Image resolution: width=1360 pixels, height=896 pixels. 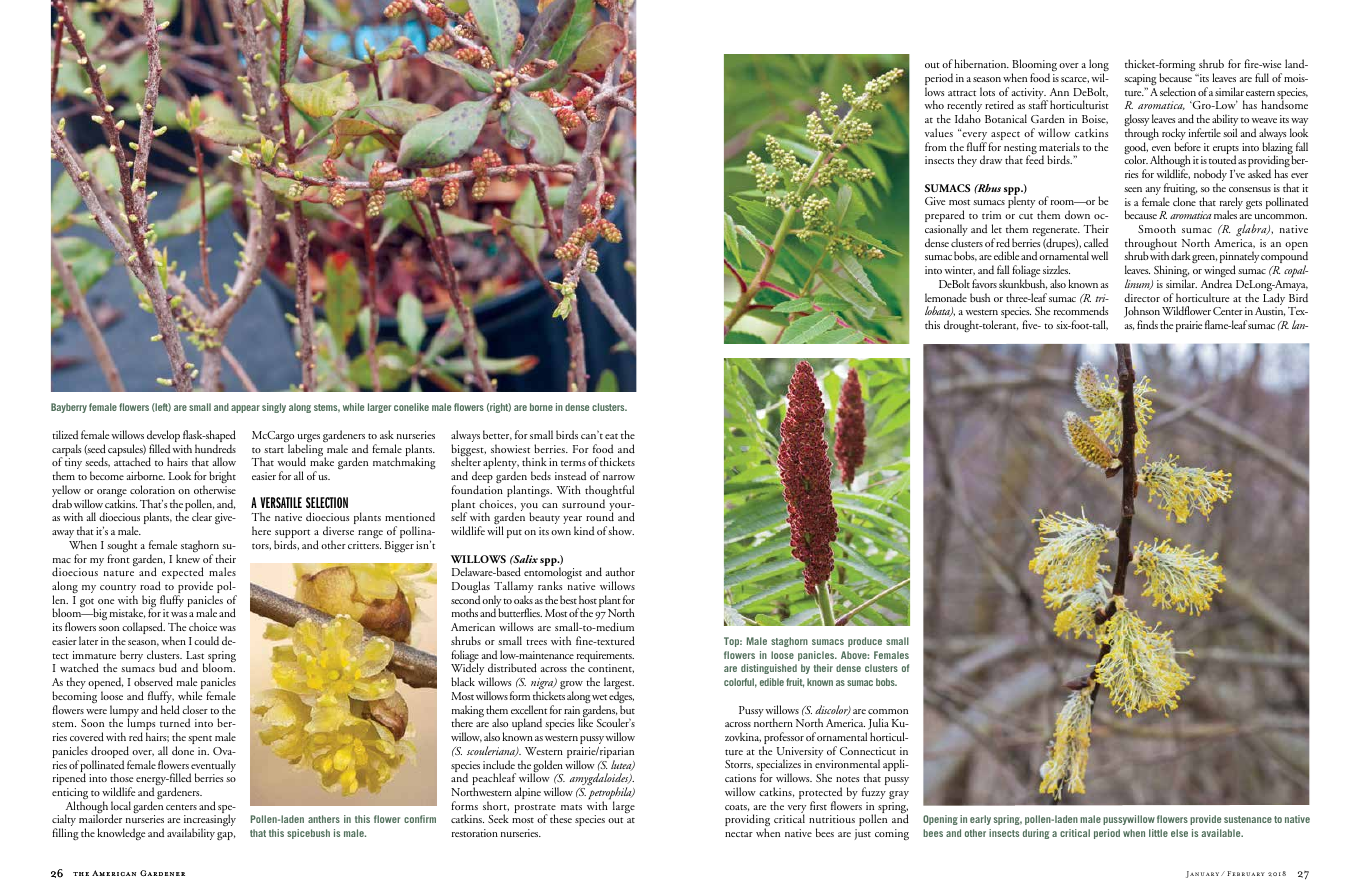 What do you see at coordinates (946, 297) in the screenshot?
I see `lemonade` at bounding box center [946, 297].
